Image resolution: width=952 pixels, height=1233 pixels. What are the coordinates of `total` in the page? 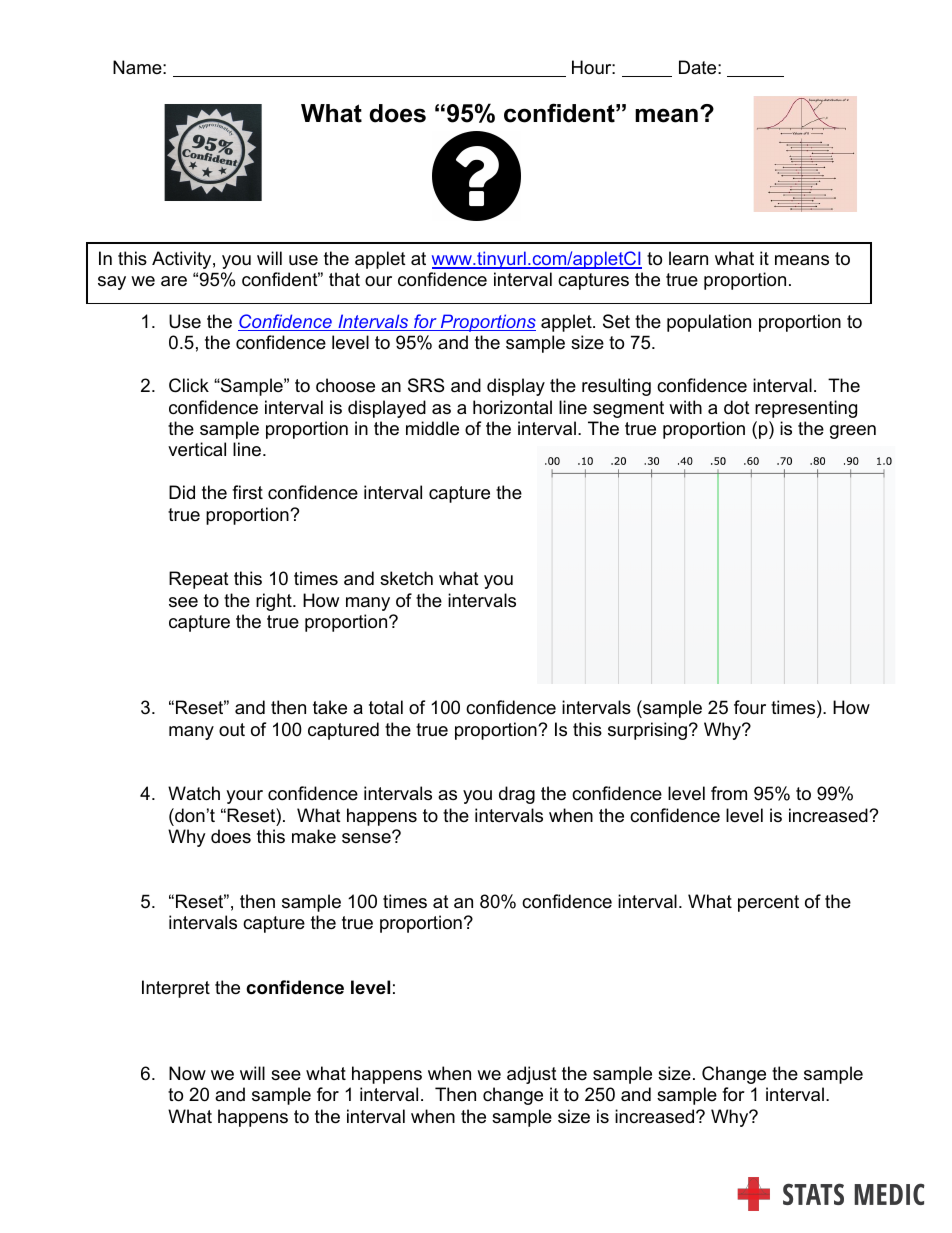 It's located at (386, 707).
